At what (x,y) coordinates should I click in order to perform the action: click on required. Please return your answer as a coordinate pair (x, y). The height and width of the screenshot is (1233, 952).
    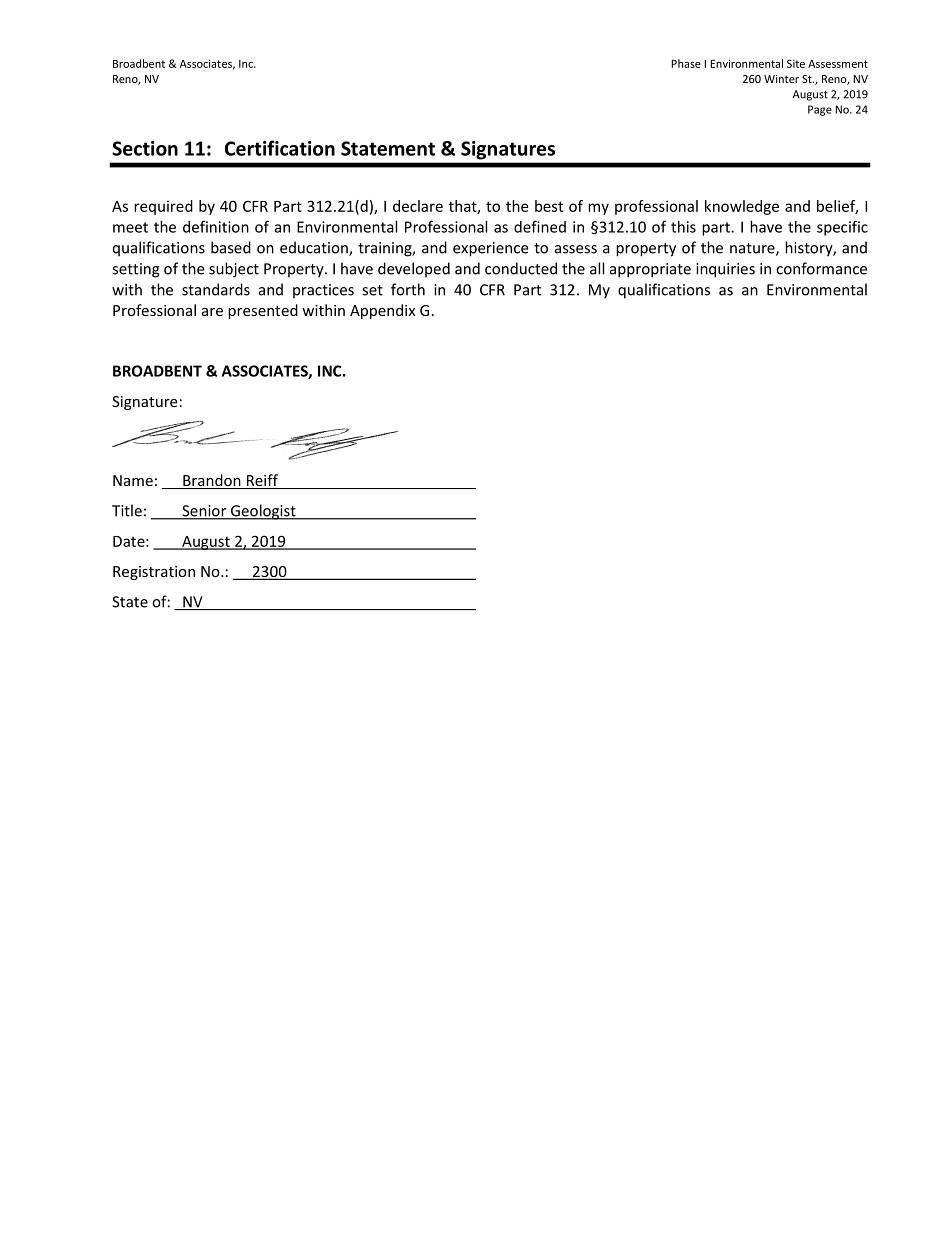
    Looking at the image, I should click on (163, 207).
